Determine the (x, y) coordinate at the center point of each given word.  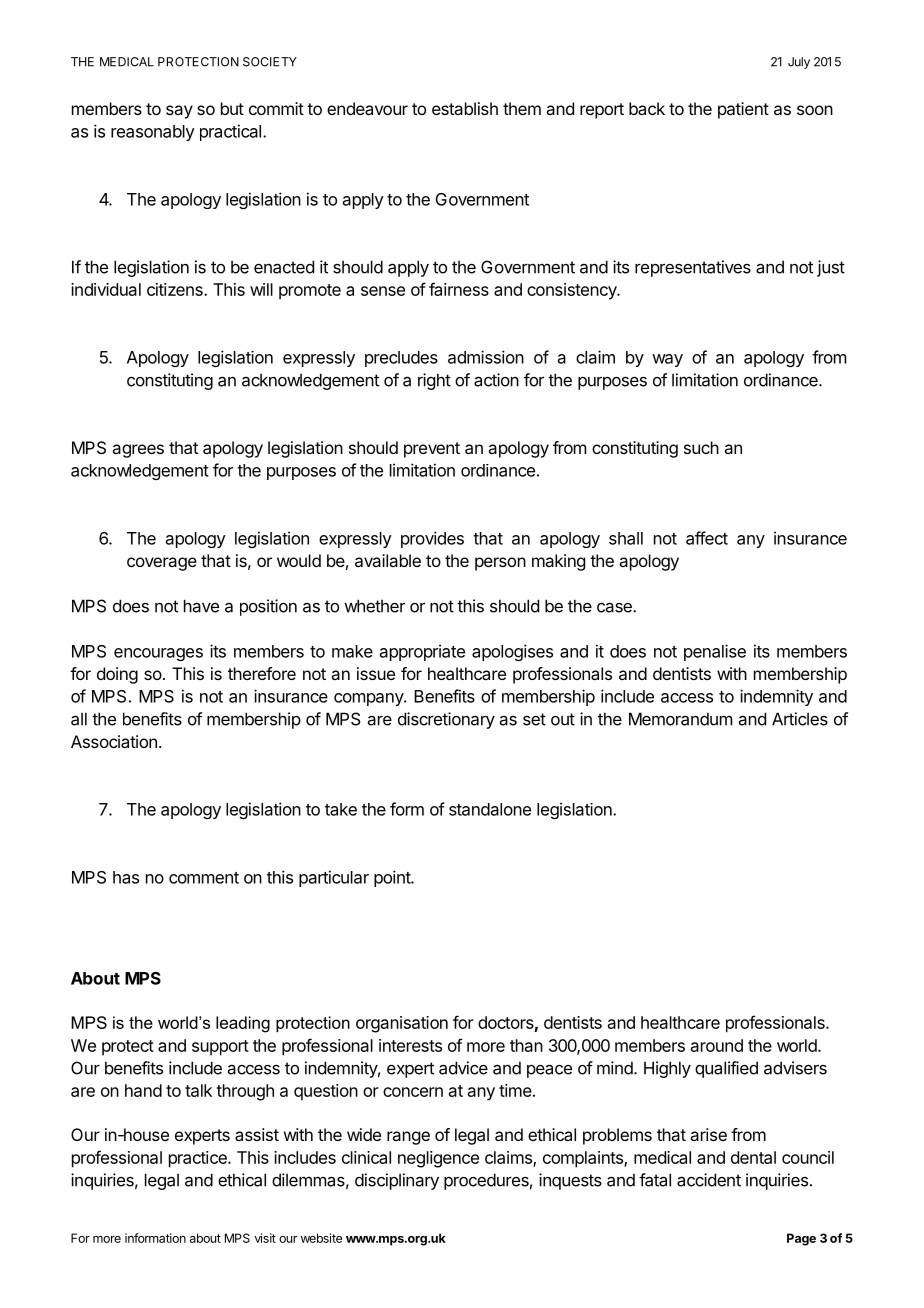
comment (204, 878)
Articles (800, 719)
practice (199, 1159)
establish (465, 108)
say (179, 112)
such (701, 447)
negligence (438, 1159)
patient (743, 110)
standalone (490, 809)
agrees (138, 451)
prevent (432, 450)
